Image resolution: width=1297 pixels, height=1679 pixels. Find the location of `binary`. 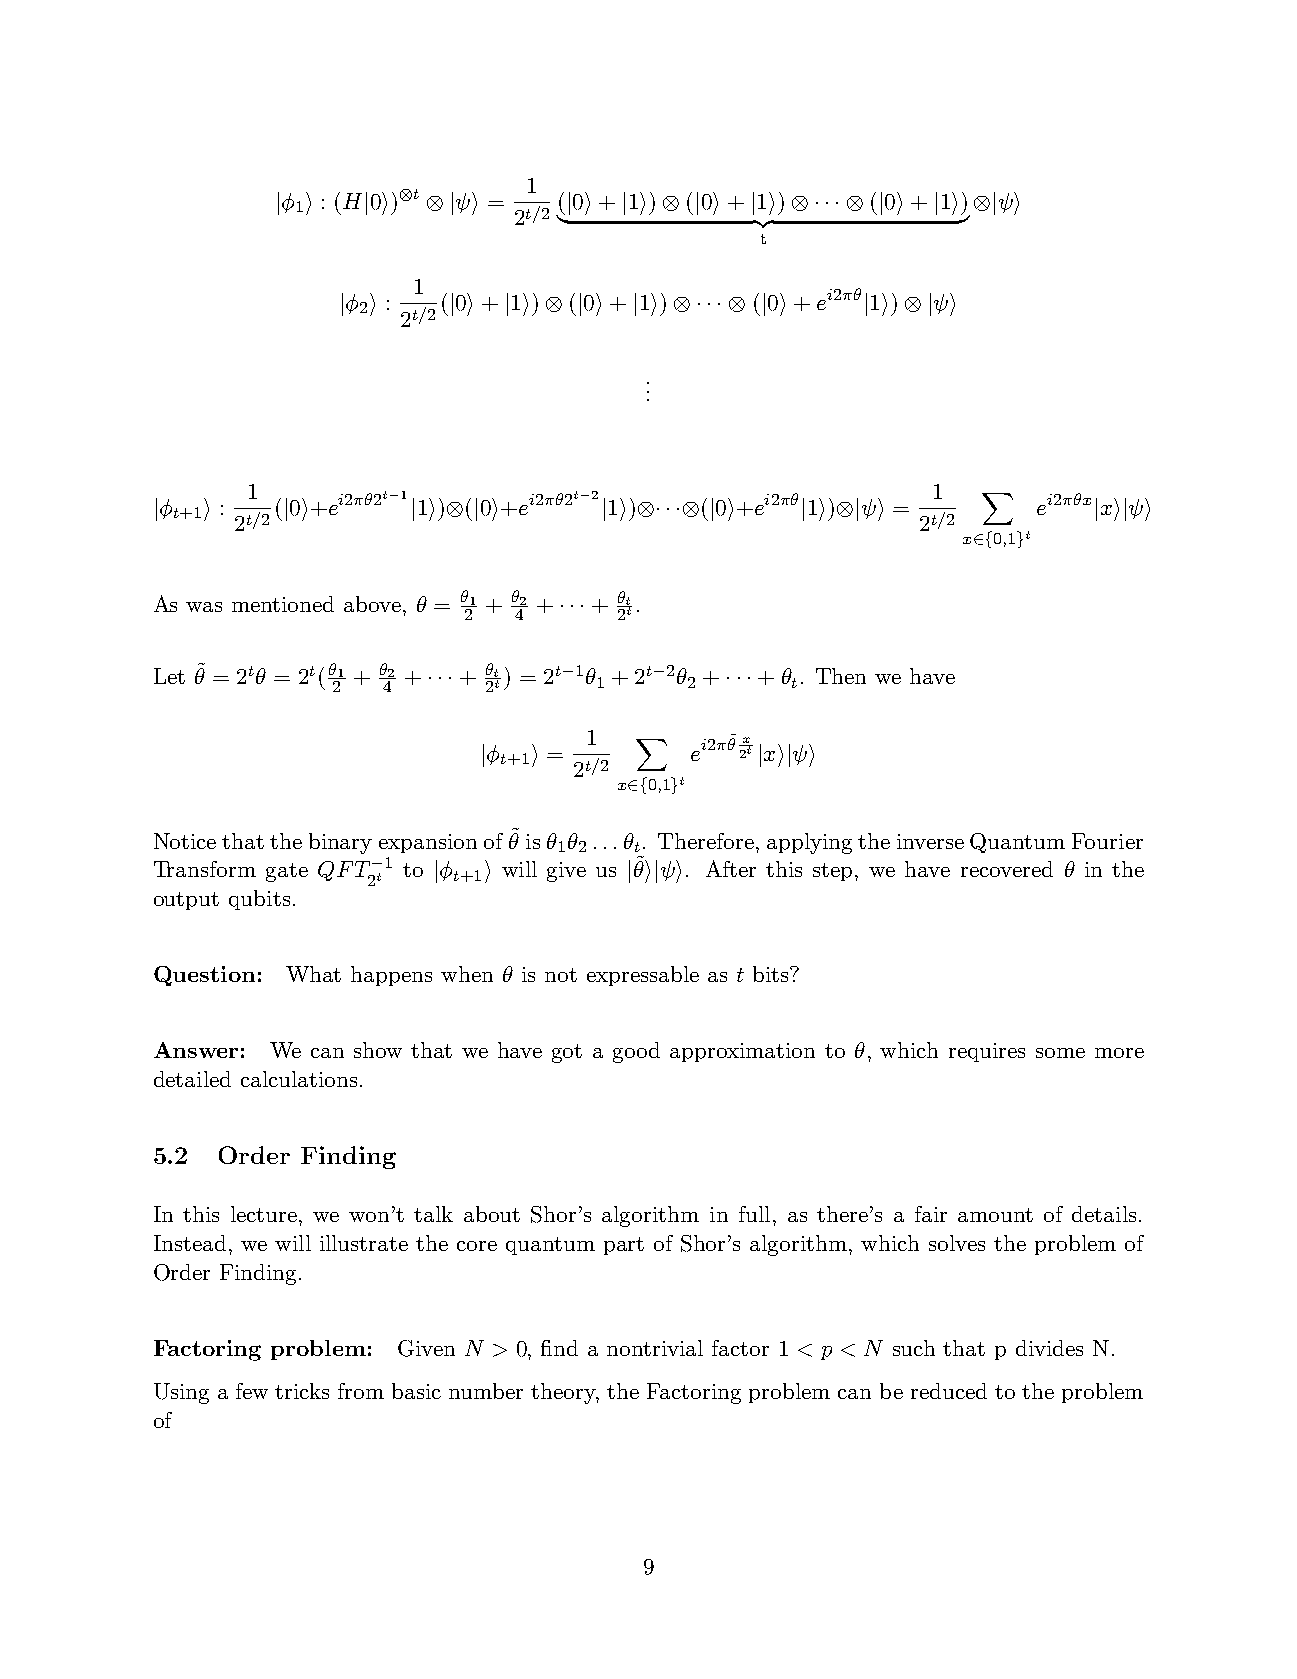

binary is located at coordinates (340, 843).
